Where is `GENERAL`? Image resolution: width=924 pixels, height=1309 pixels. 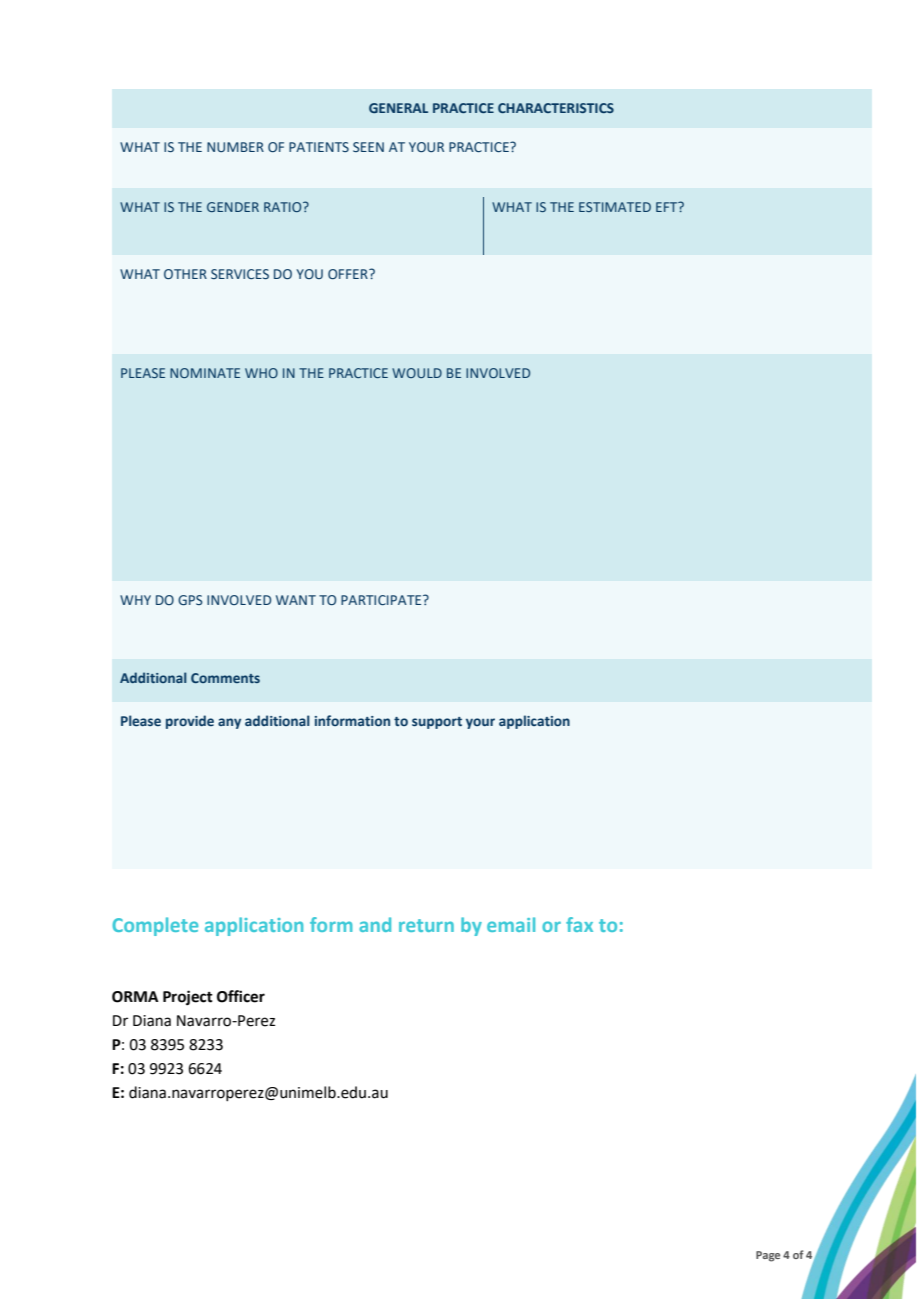 GENERAL is located at coordinates (398, 108).
